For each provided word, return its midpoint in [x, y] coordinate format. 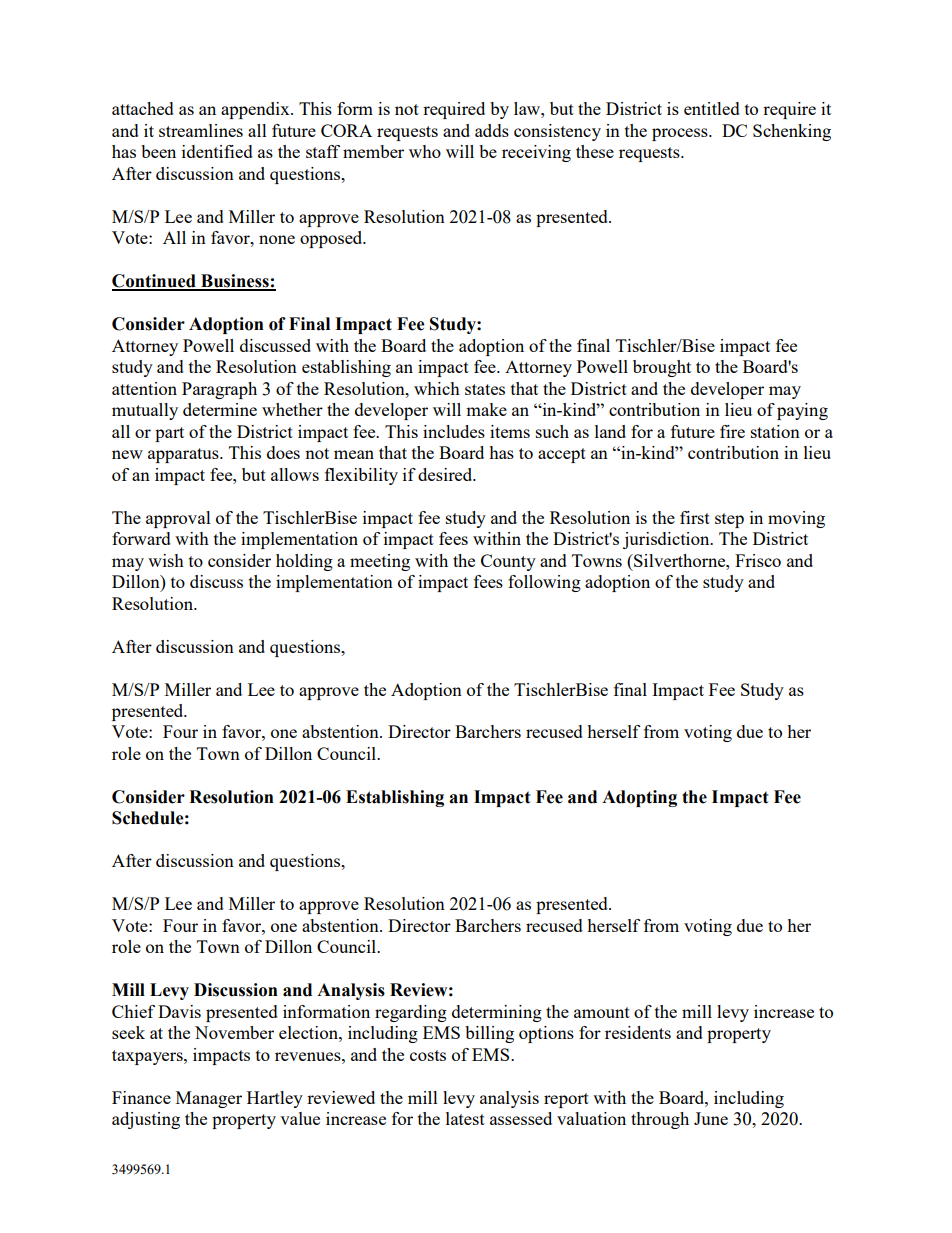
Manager [209, 1099]
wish [166, 560]
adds [492, 130]
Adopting [639, 798]
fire [732, 431]
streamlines [201, 130]
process [681, 134]
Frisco [758, 560]
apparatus [184, 455]
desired [446, 474]
